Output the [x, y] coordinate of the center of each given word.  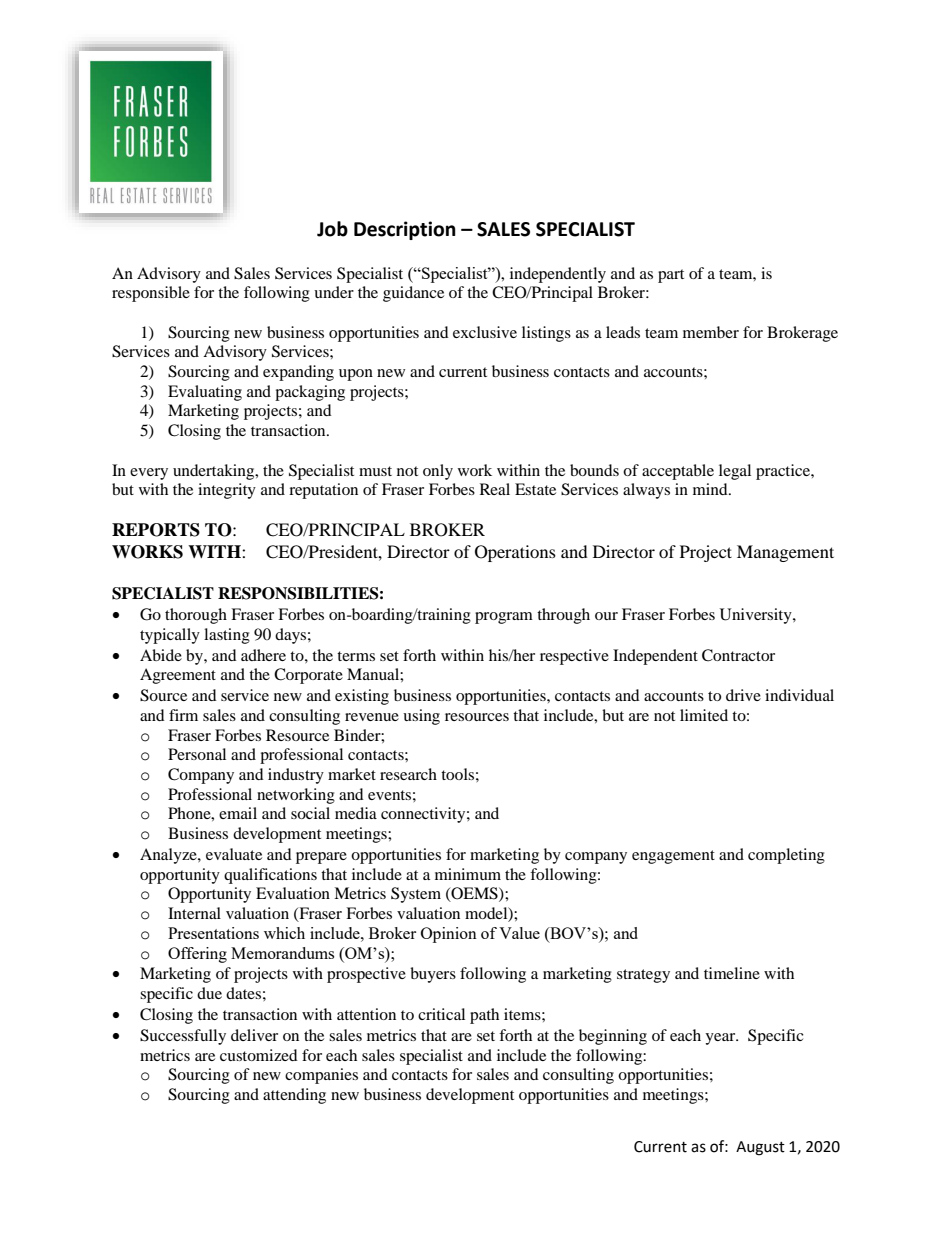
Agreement [178, 676]
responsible [151, 294]
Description [405, 230]
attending [294, 1096]
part [671, 276]
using [421, 717]
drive [743, 695]
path [484, 1016]
